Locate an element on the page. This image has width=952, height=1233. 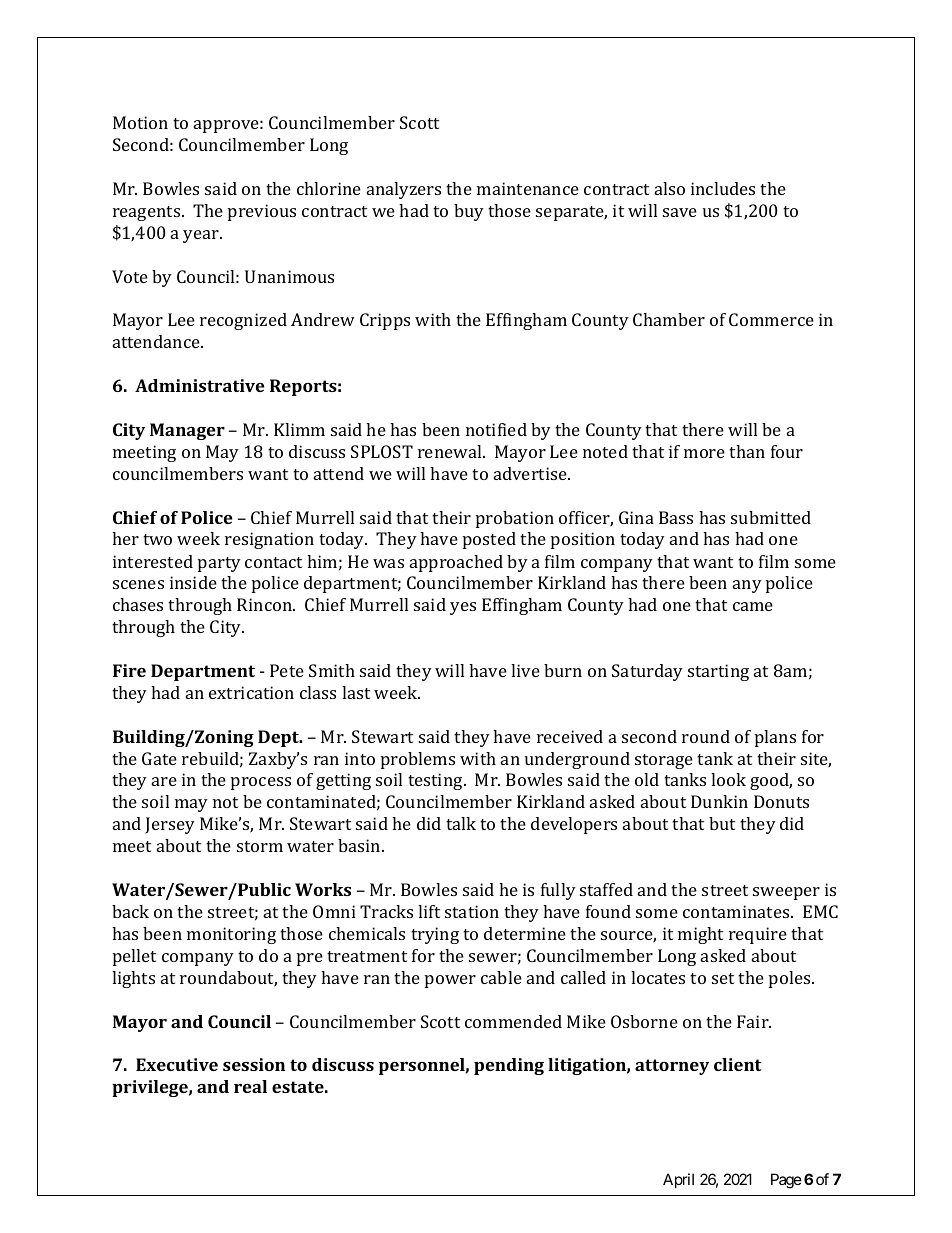
talk is located at coordinates (461, 823).
